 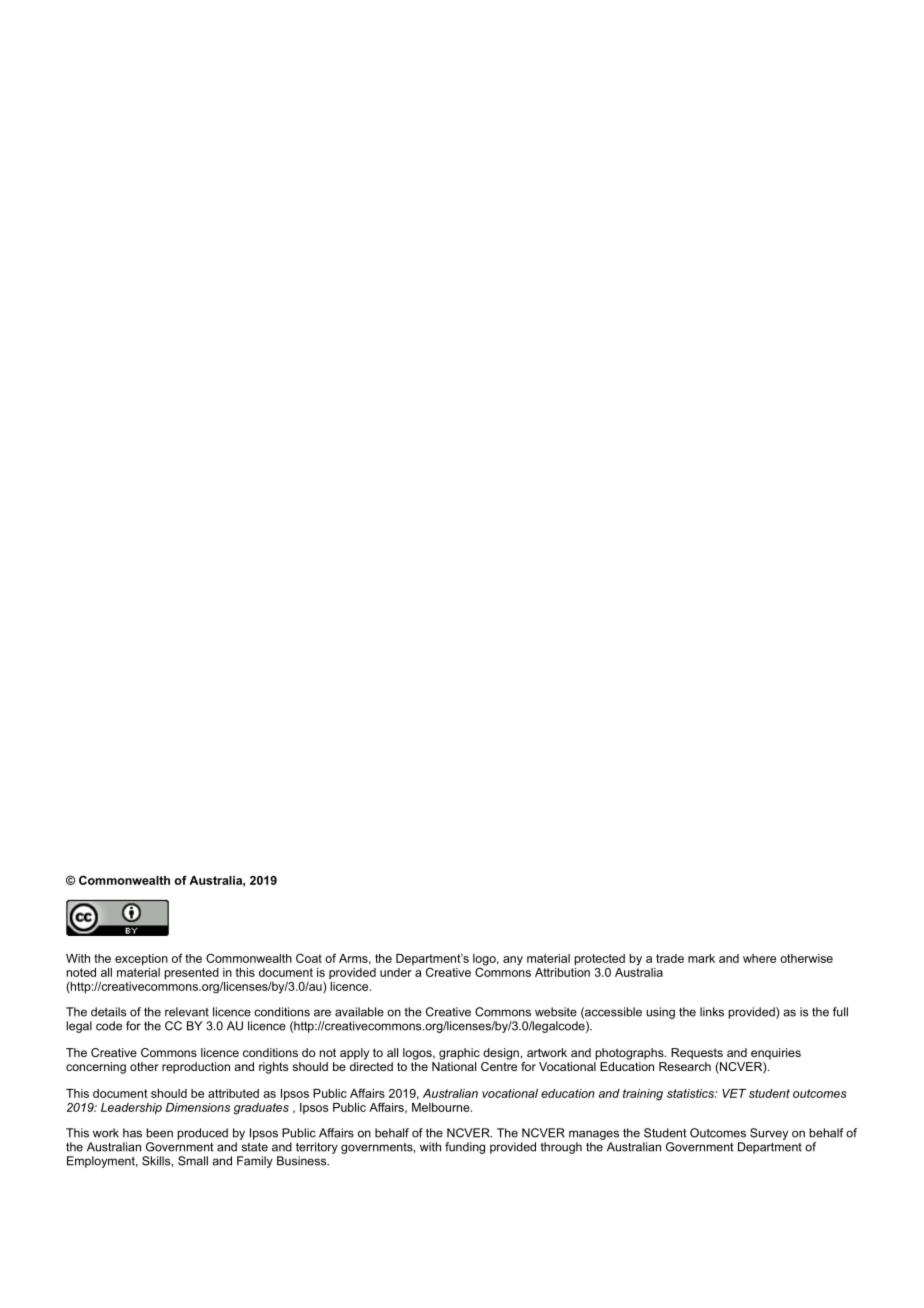 I want to click on Small, so click(x=193, y=1161).
